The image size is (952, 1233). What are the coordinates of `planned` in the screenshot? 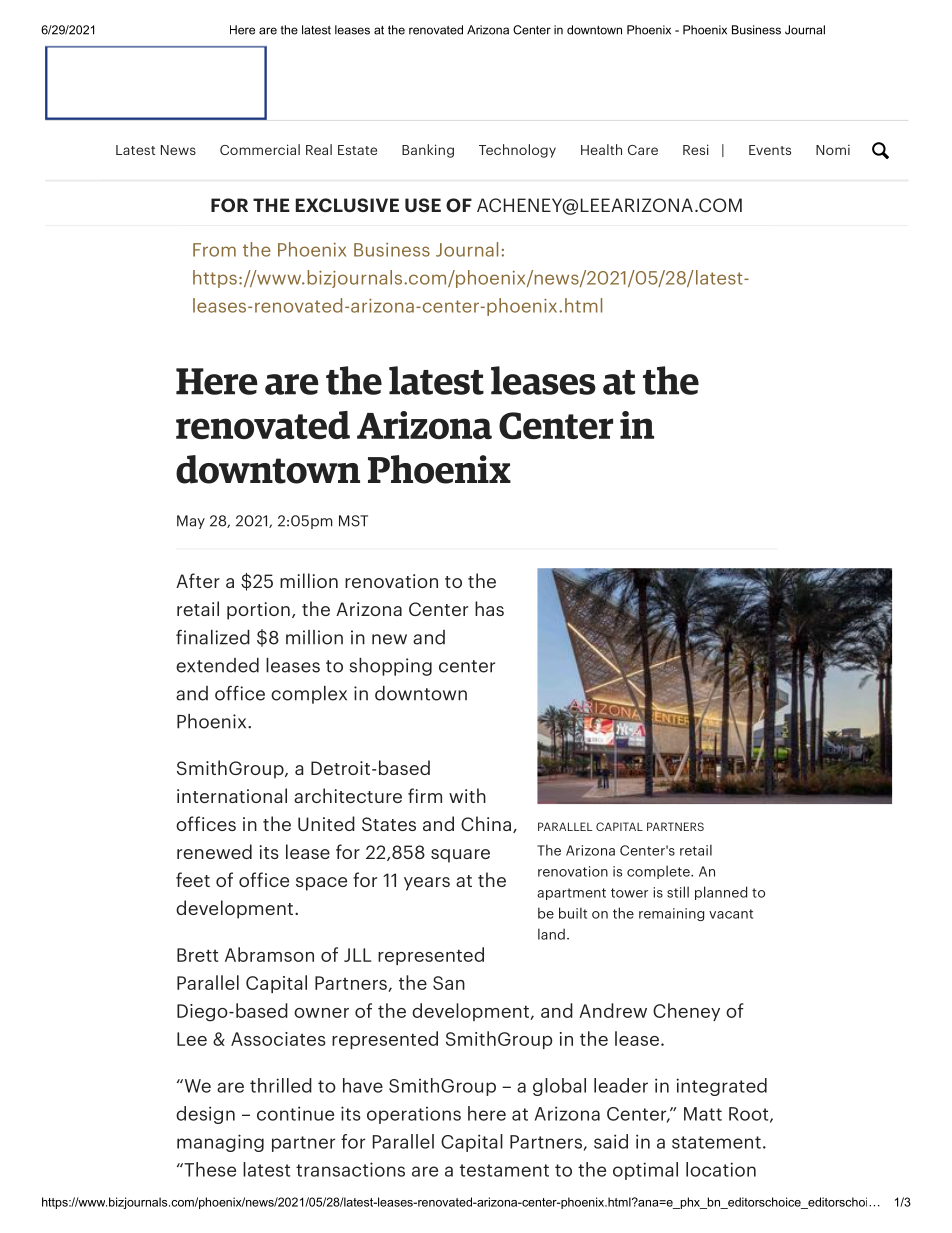 It's located at (721, 893).
